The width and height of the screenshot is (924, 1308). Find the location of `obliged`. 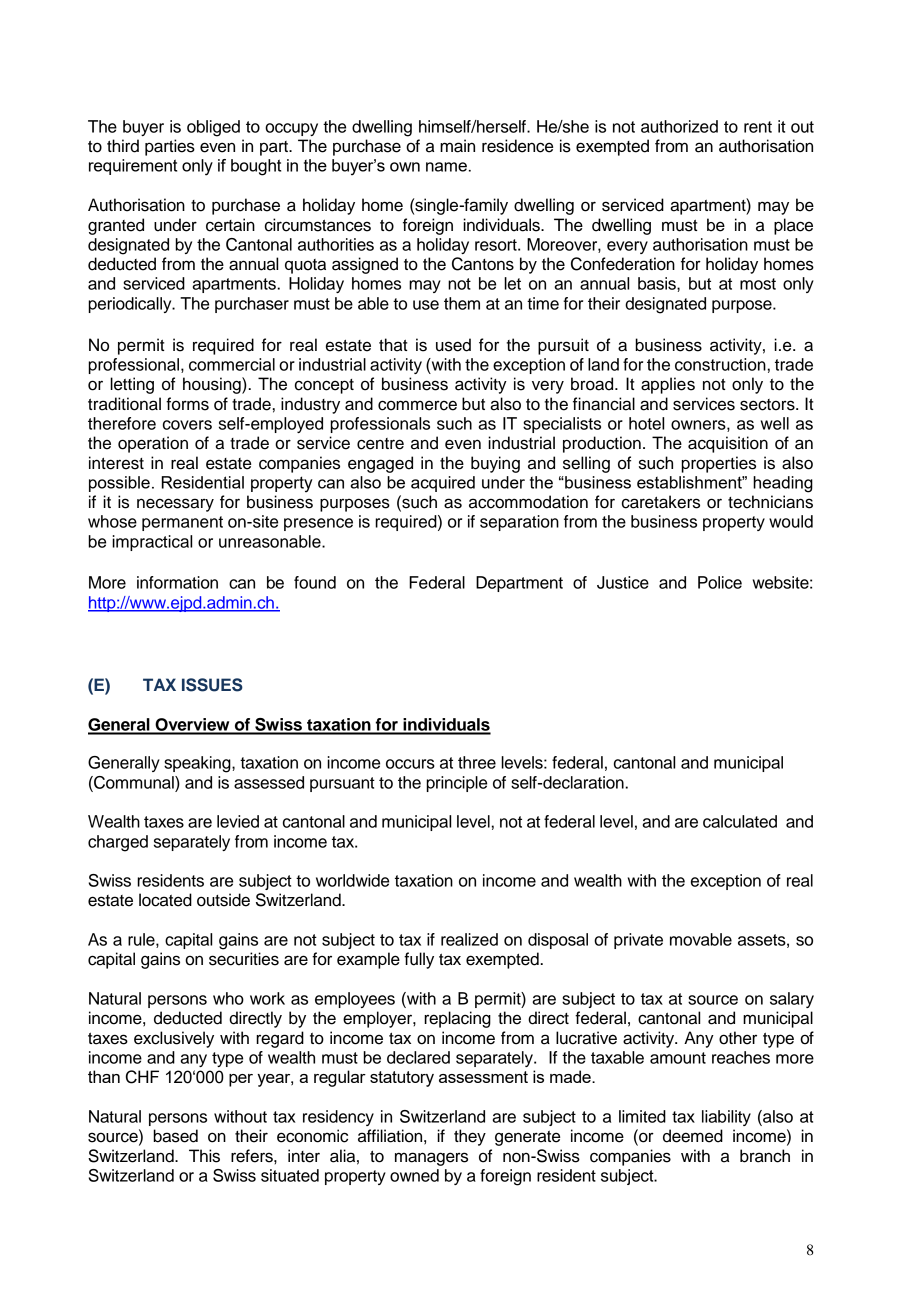

obliged is located at coordinates (213, 128).
